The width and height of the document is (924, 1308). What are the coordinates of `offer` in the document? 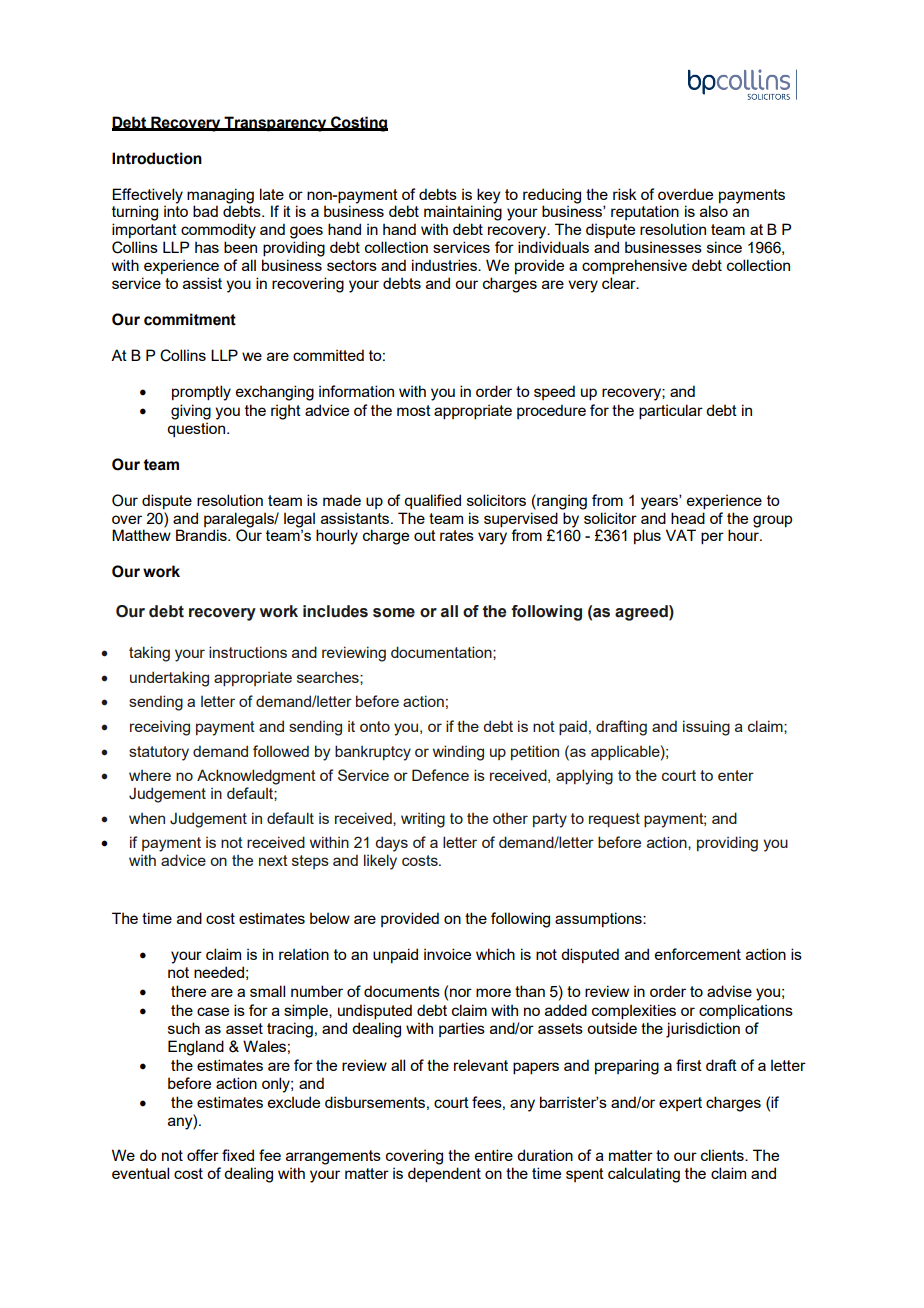 It's located at (203, 1155).
